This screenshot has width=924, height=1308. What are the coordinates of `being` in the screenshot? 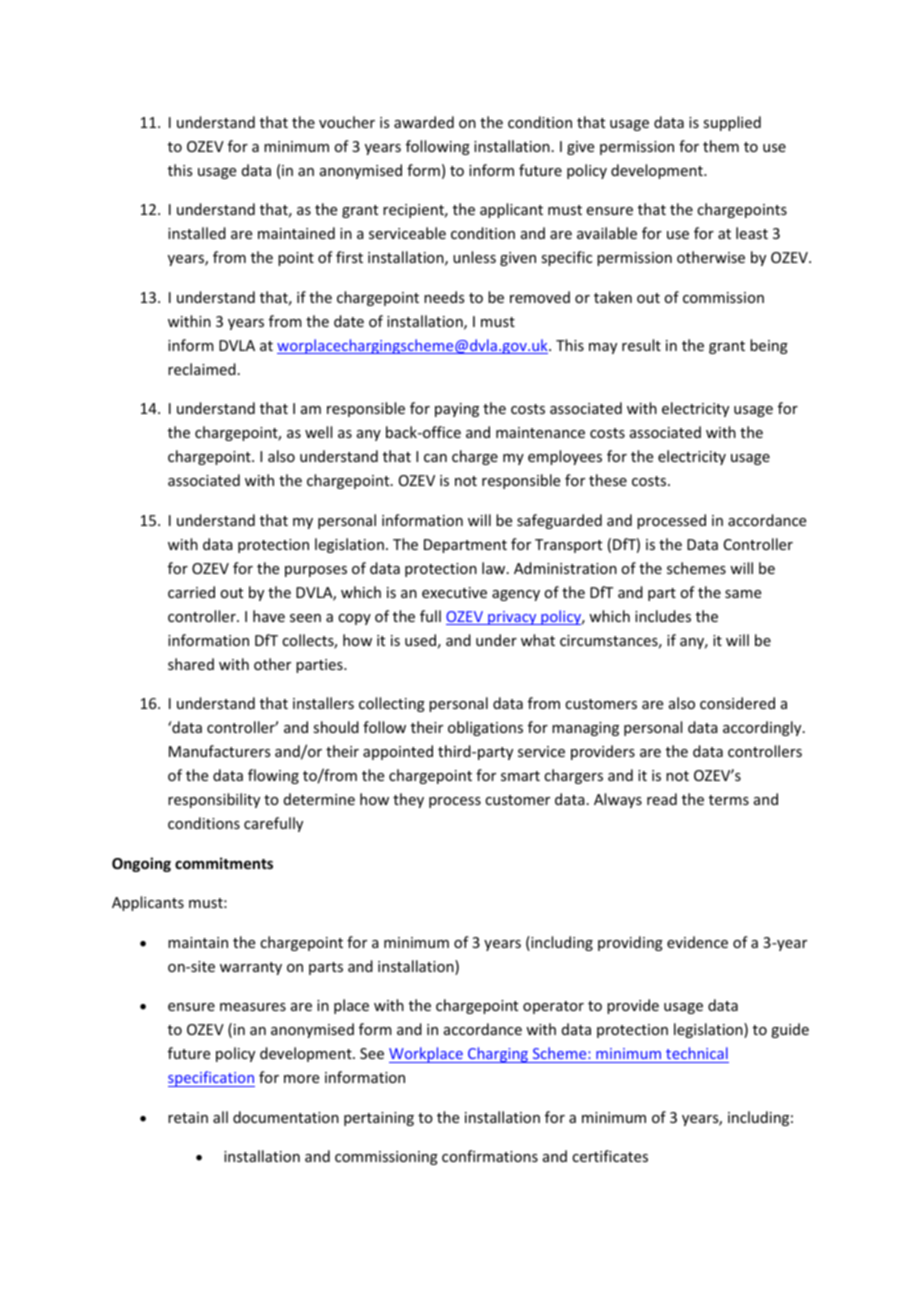 It's located at (769, 346).
